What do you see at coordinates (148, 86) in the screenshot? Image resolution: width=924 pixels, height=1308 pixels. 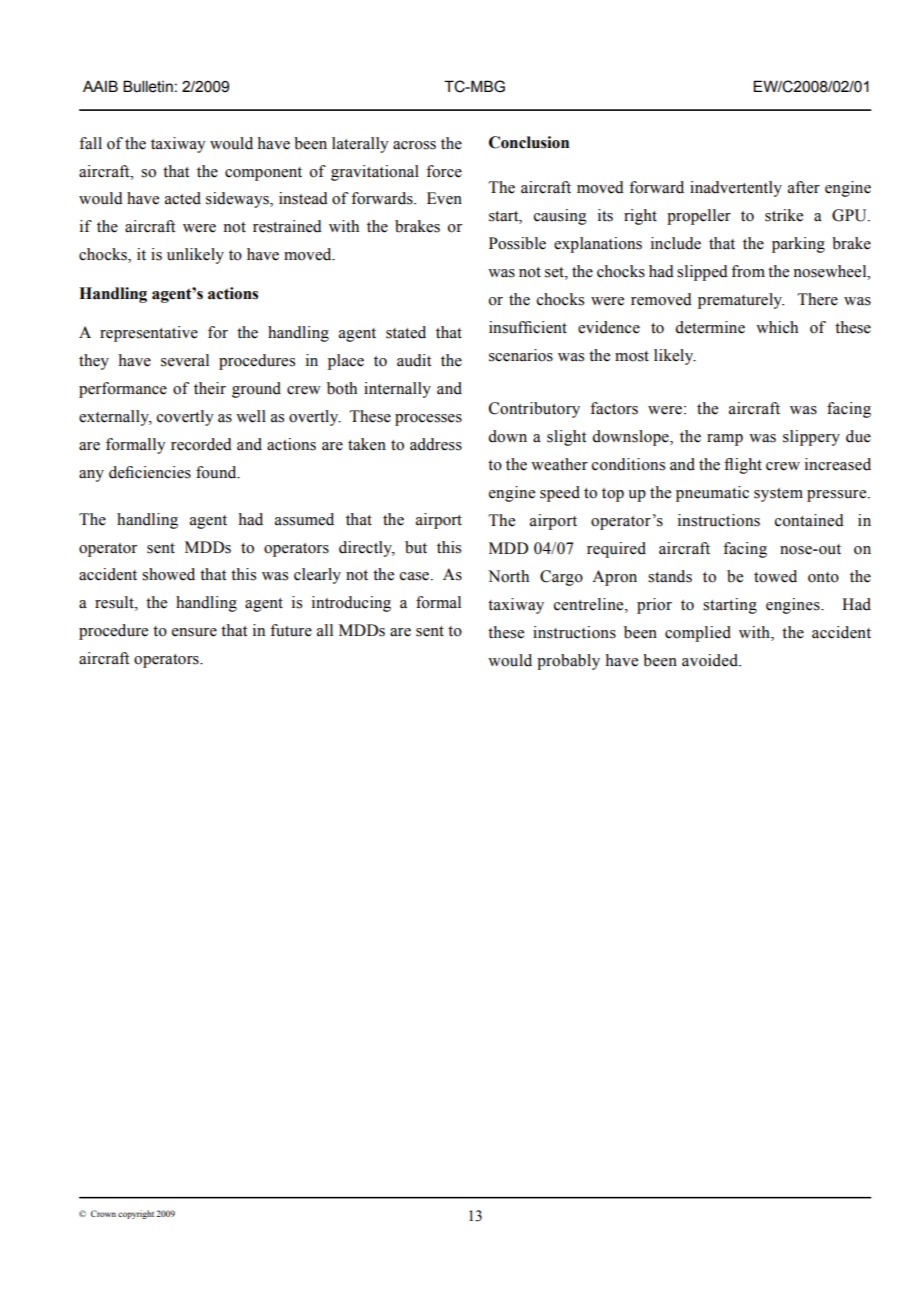 I see `Bulletin` at bounding box center [148, 86].
